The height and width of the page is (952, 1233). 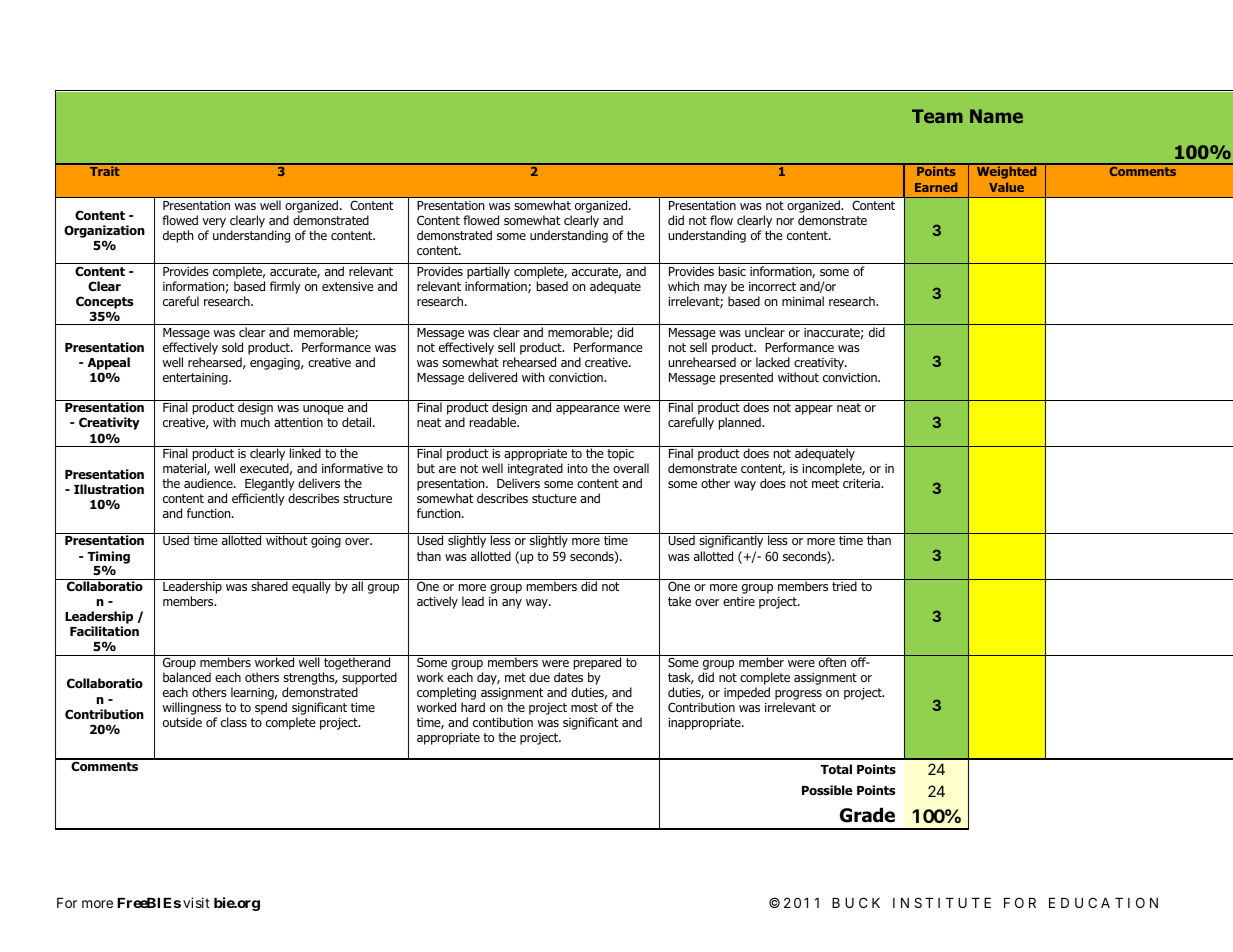 I want to click on visit, so click(x=196, y=902).
